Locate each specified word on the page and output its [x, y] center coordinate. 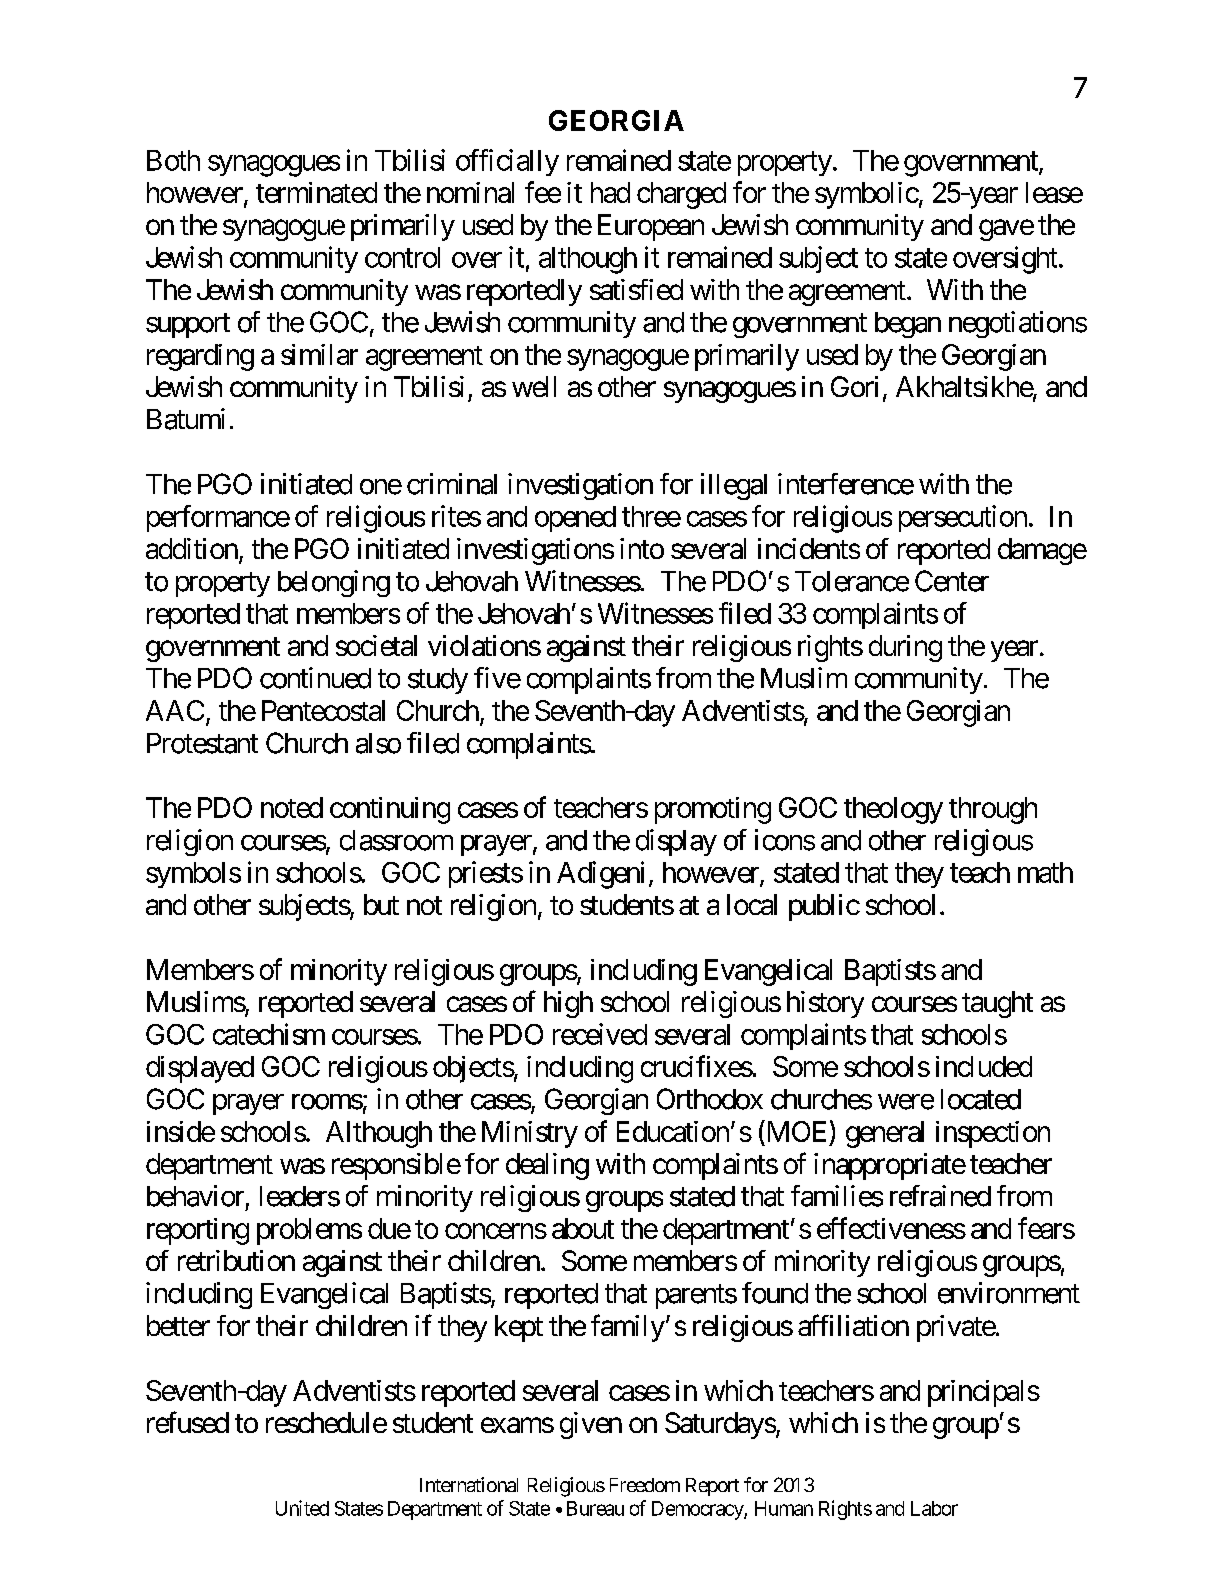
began [908, 325]
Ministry [530, 1134]
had [610, 192]
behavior [195, 1196]
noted [292, 807]
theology [893, 810]
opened [575, 519]
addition [192, 548]
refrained [940, 1196]
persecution [963, 518]
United [302, 1508]
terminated [316, 192]
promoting [713, 810]
